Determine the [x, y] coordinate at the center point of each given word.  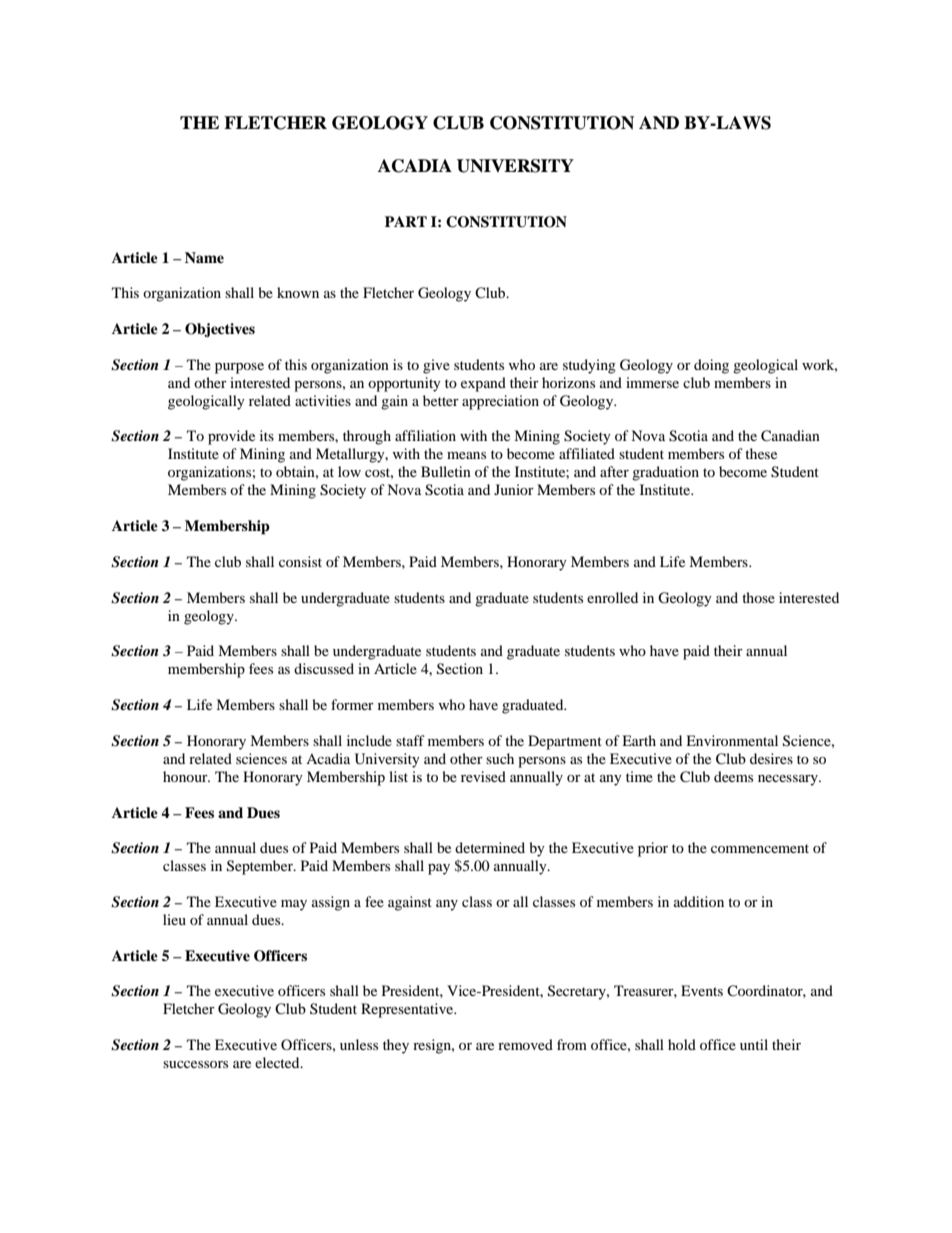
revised [483, 776]
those [758, 597]
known [298, 292]
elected [278, 1062]
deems [733, 776]
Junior [514, 489]
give [436, 366]
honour [186, 776]
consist [300, 561]
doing [711, 366]
